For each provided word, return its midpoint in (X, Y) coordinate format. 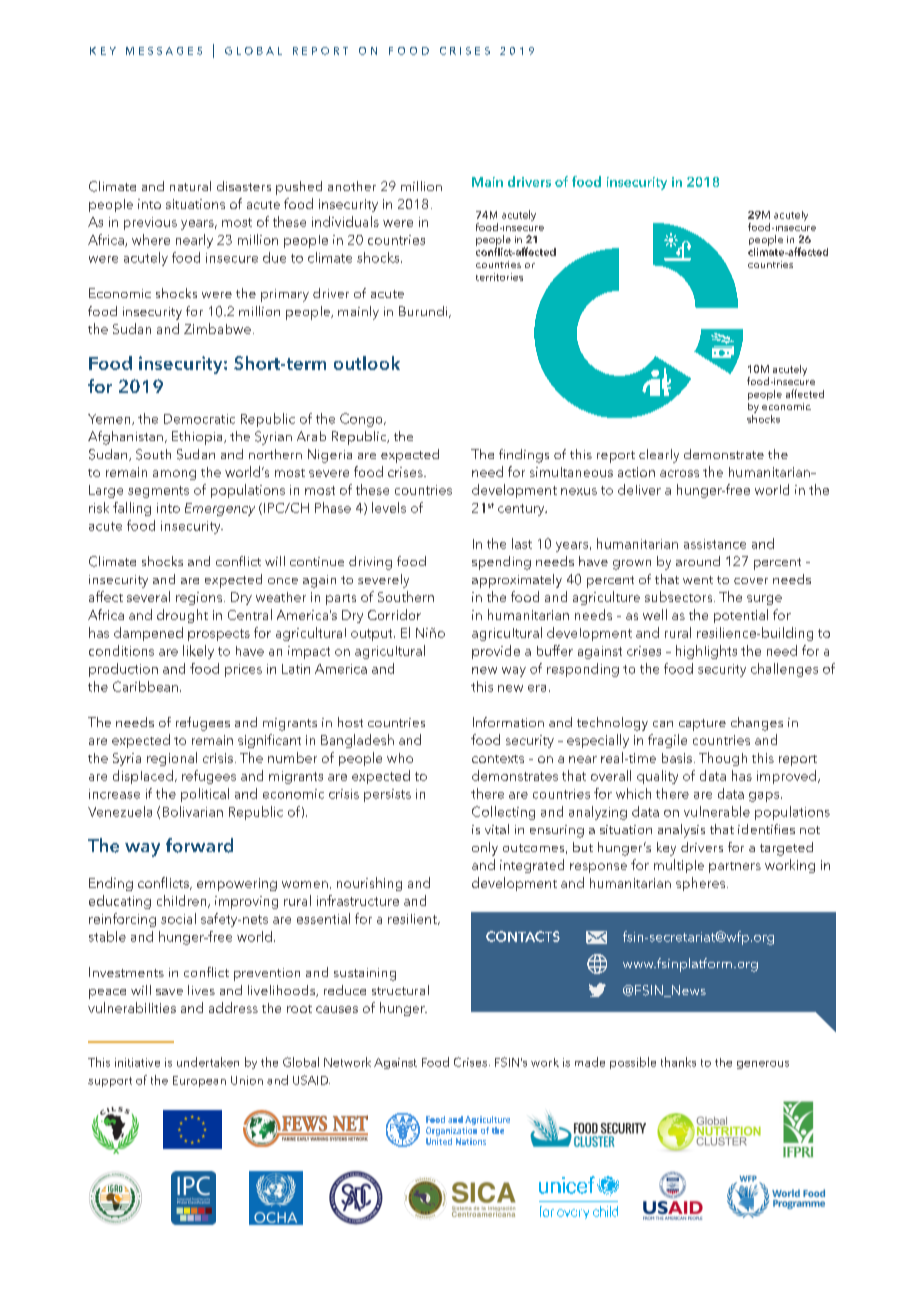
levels (389, 507)
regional (172, 759)
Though (723, 759)
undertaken (208, 1062)
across (679, 473)
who (400, 758)
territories (499, 277)
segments (158, 492)
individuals (345, 221)
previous (150, 223)
